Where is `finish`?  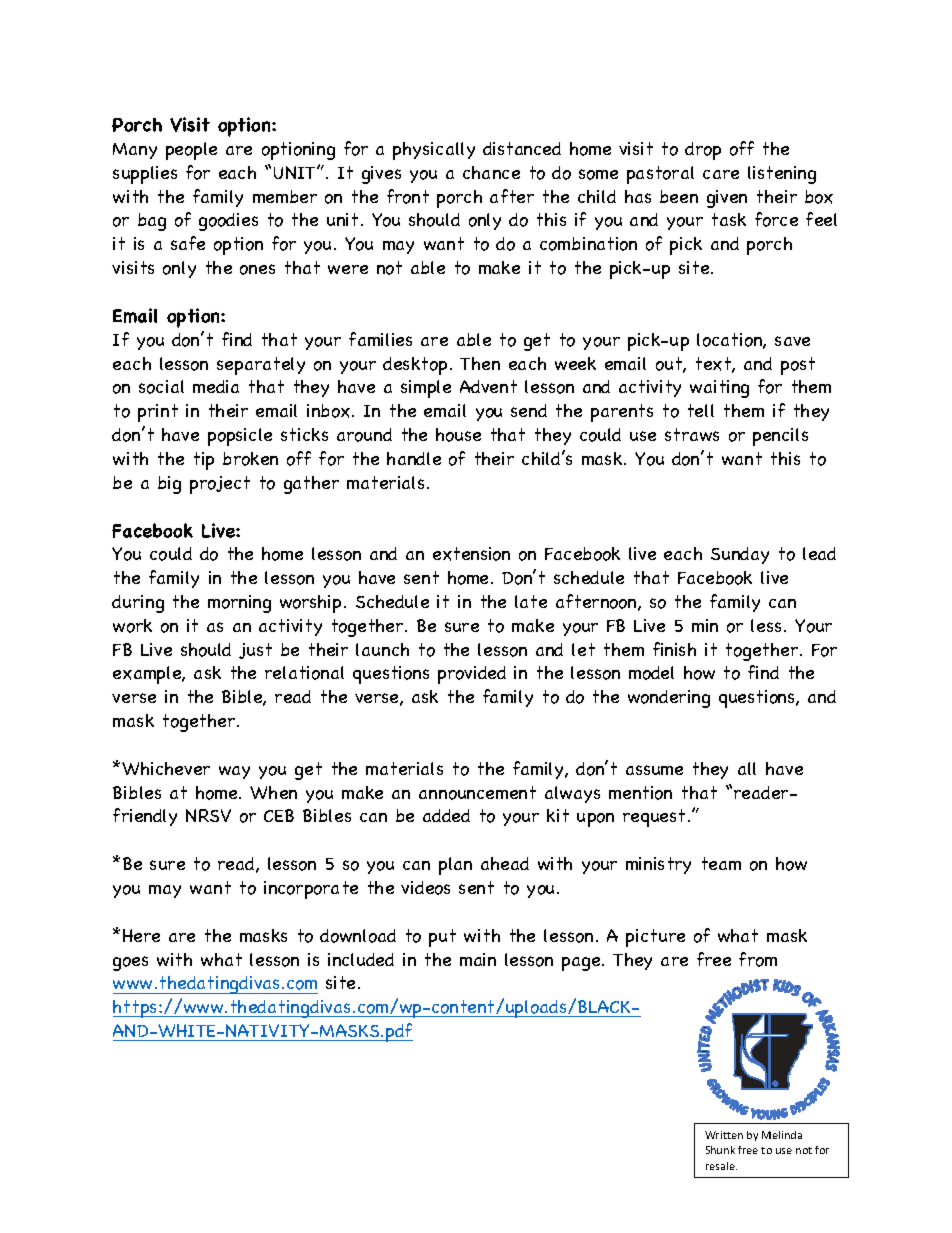 finish is located at coordinates (674, 649).
